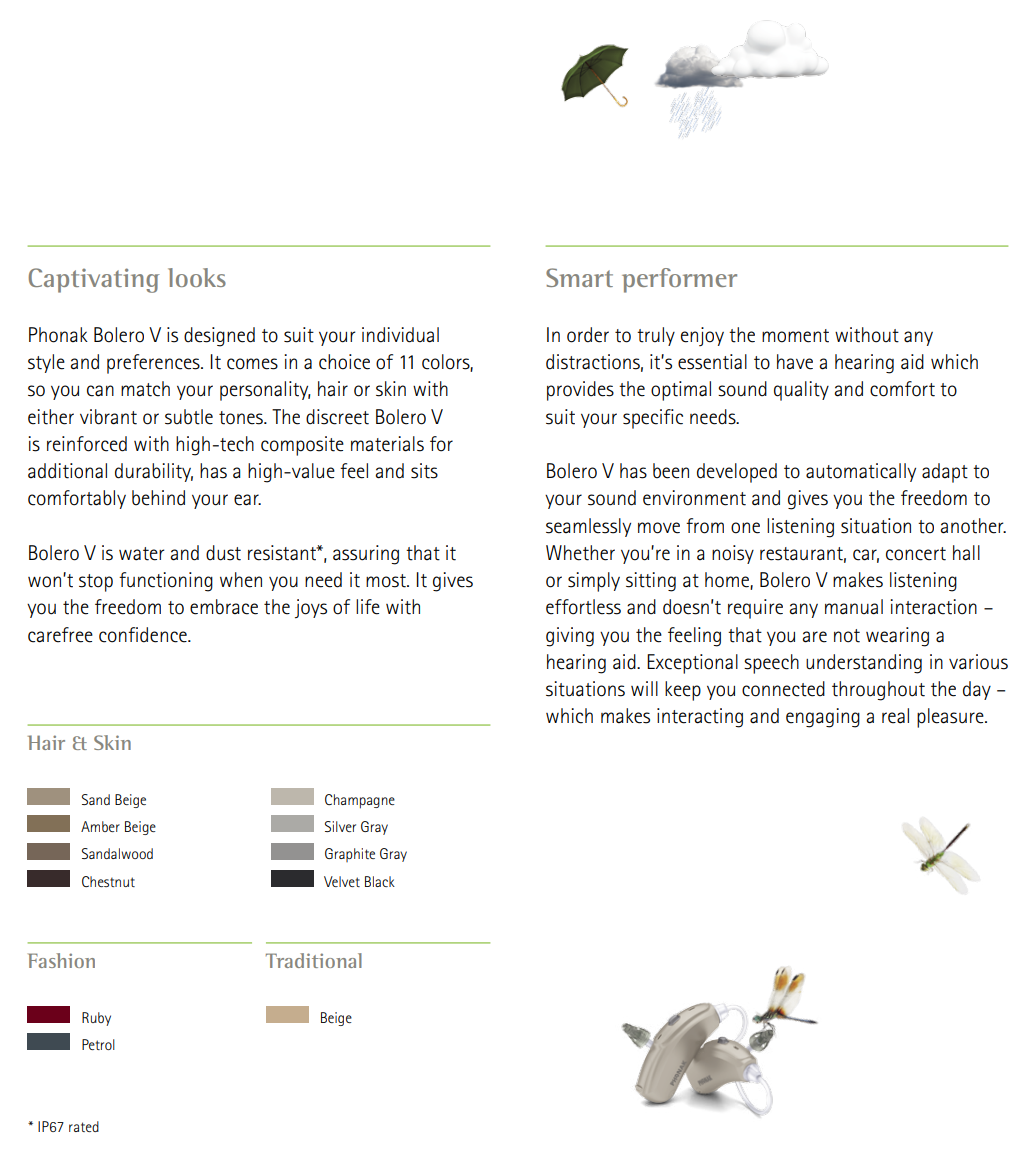  Describe the element at coordinates (580, 553) in the document. I see `Whether` at that location.
